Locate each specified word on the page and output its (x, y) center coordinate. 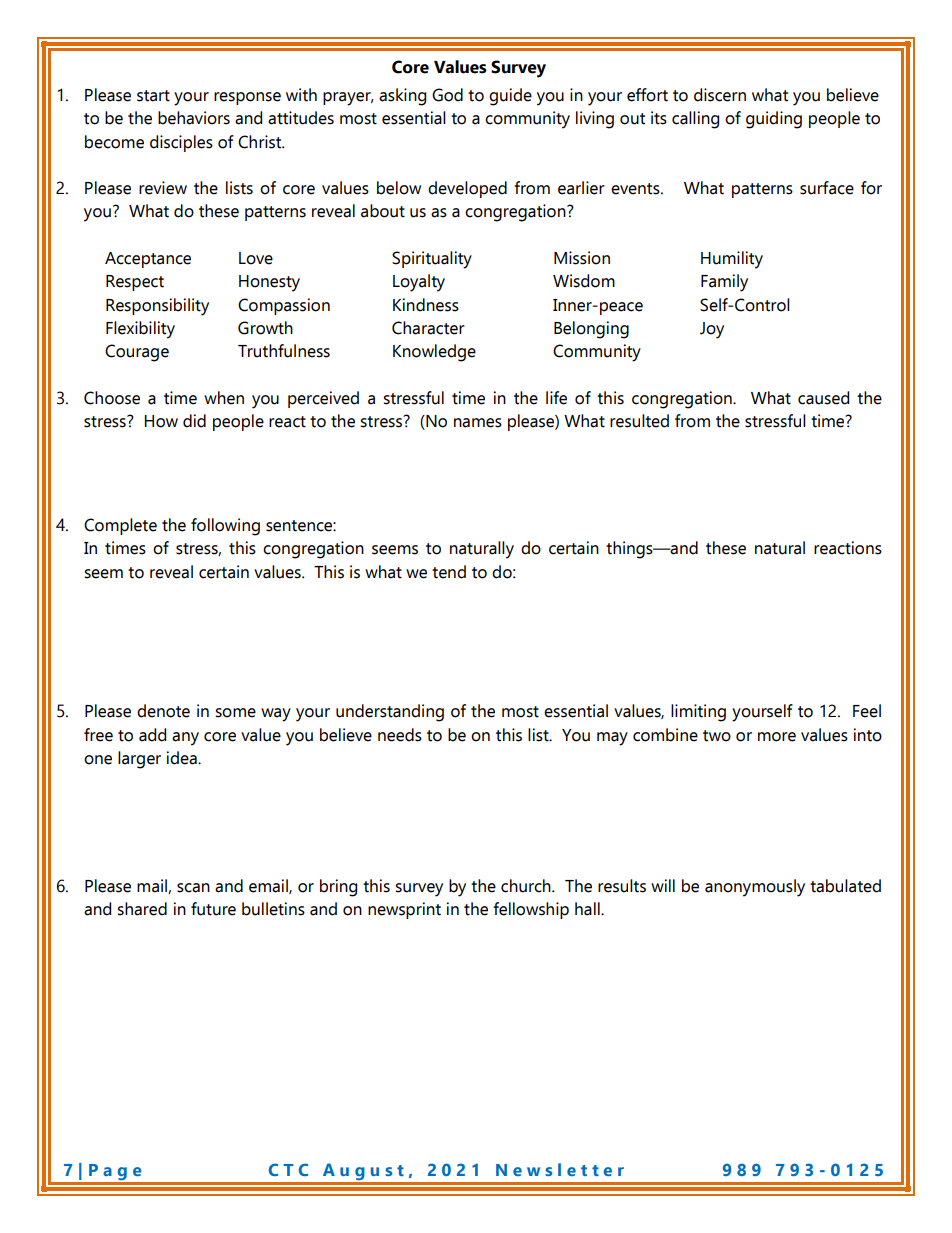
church (527, 886)
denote (163, 711)
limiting (698, 713)
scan (193, 888)
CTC (288, 1169)
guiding (774, 120)
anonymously (755, 888)
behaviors (194, 118)
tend (449, 572)
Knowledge (434, 353)
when (224, 398)
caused (823, 398)
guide (510, 97)
